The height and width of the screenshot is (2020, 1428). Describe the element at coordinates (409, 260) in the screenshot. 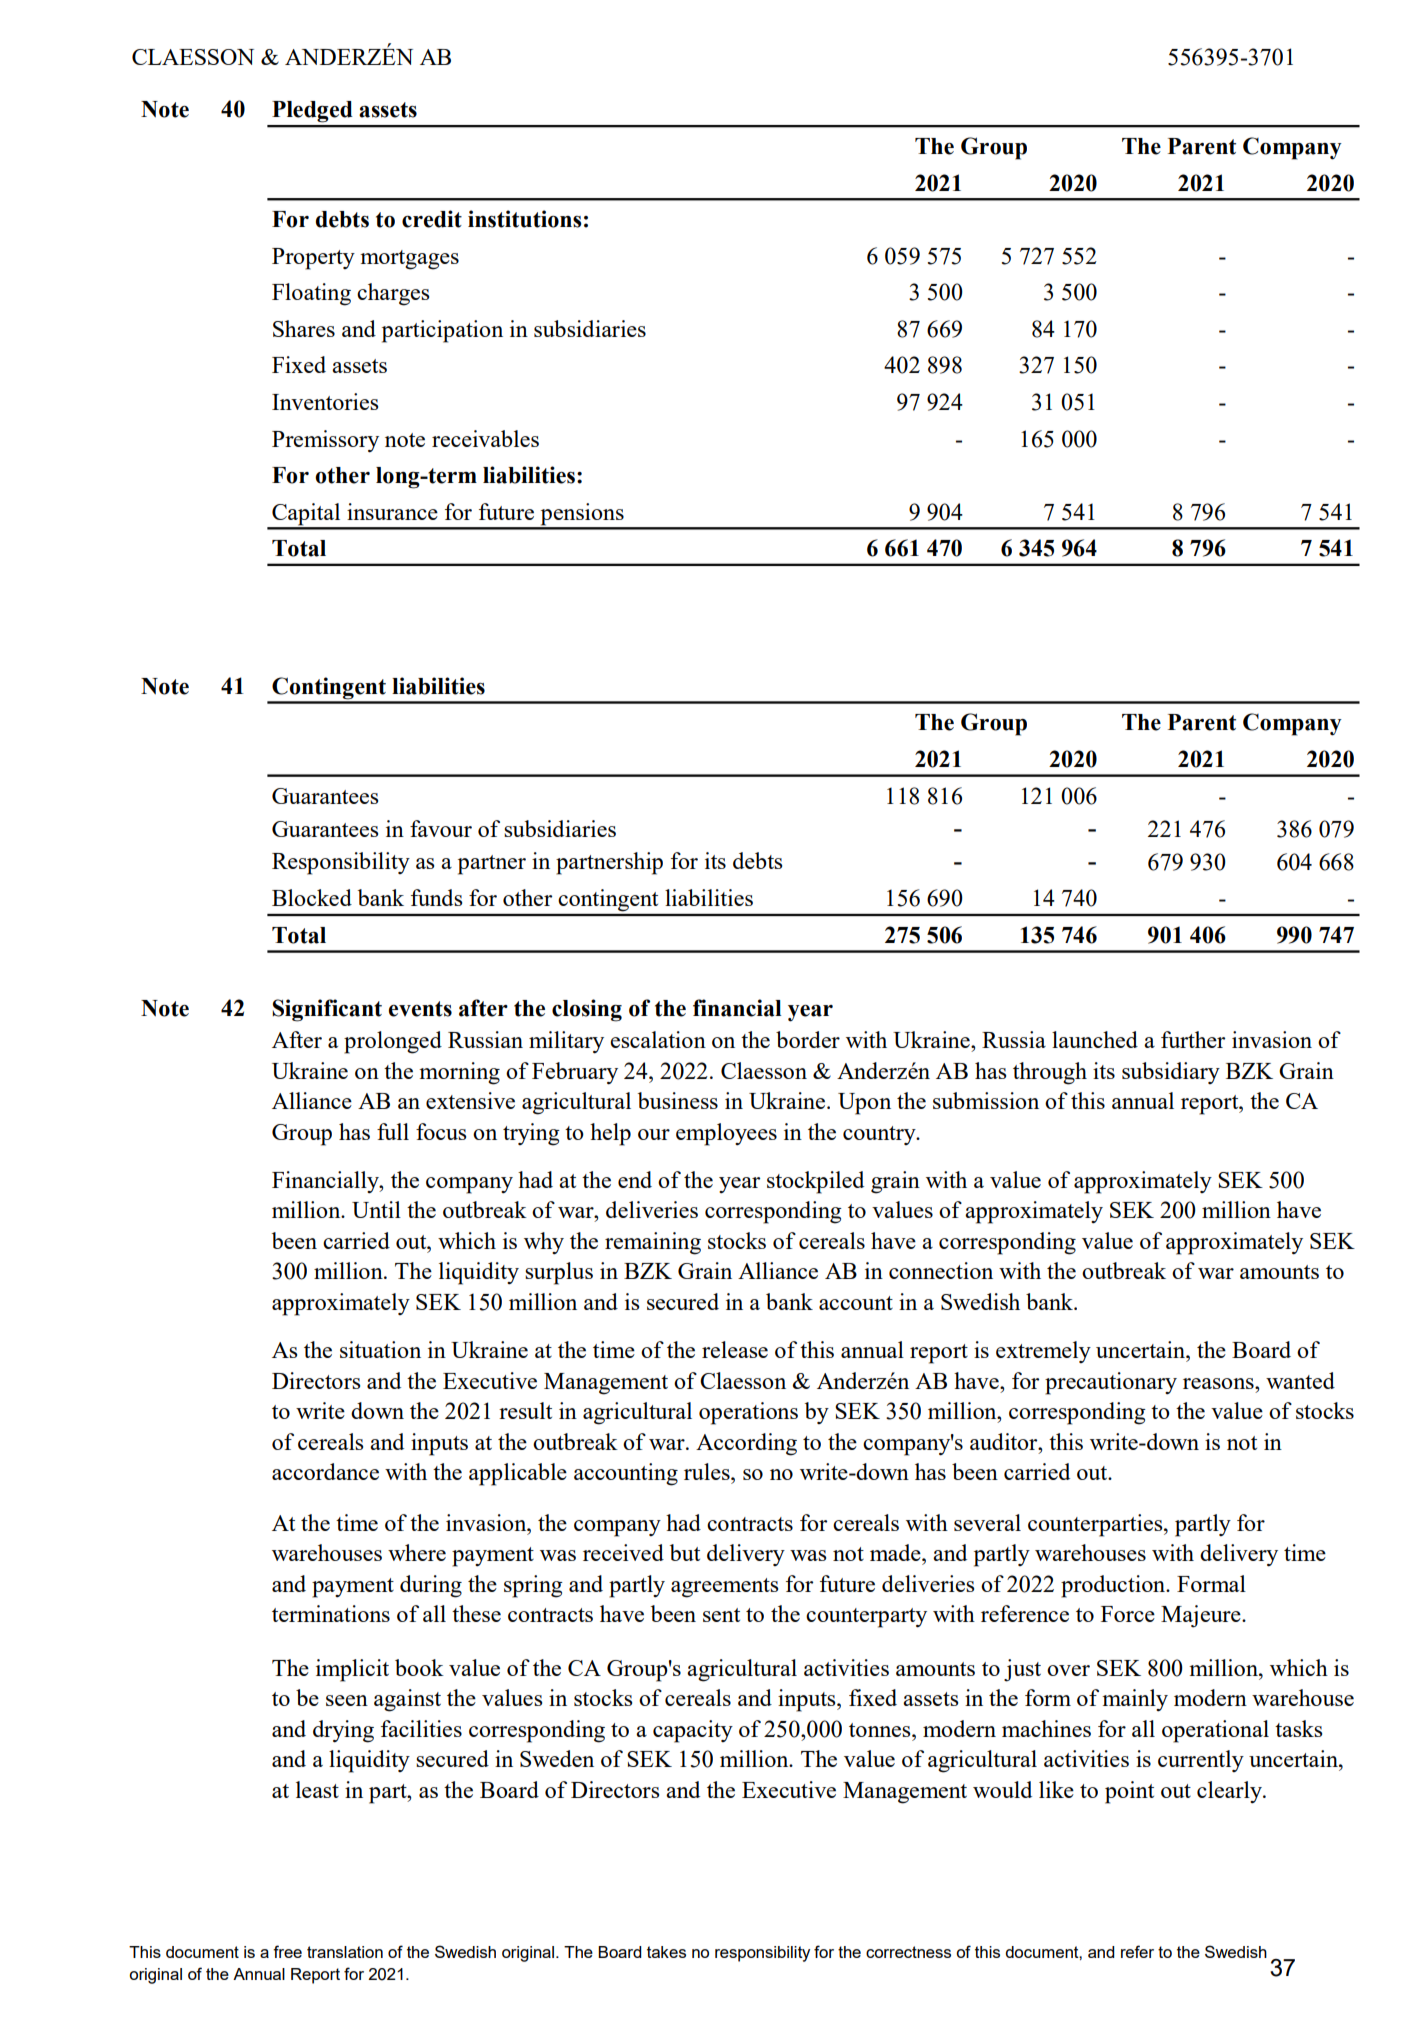

I see `mortgages` at that location.
